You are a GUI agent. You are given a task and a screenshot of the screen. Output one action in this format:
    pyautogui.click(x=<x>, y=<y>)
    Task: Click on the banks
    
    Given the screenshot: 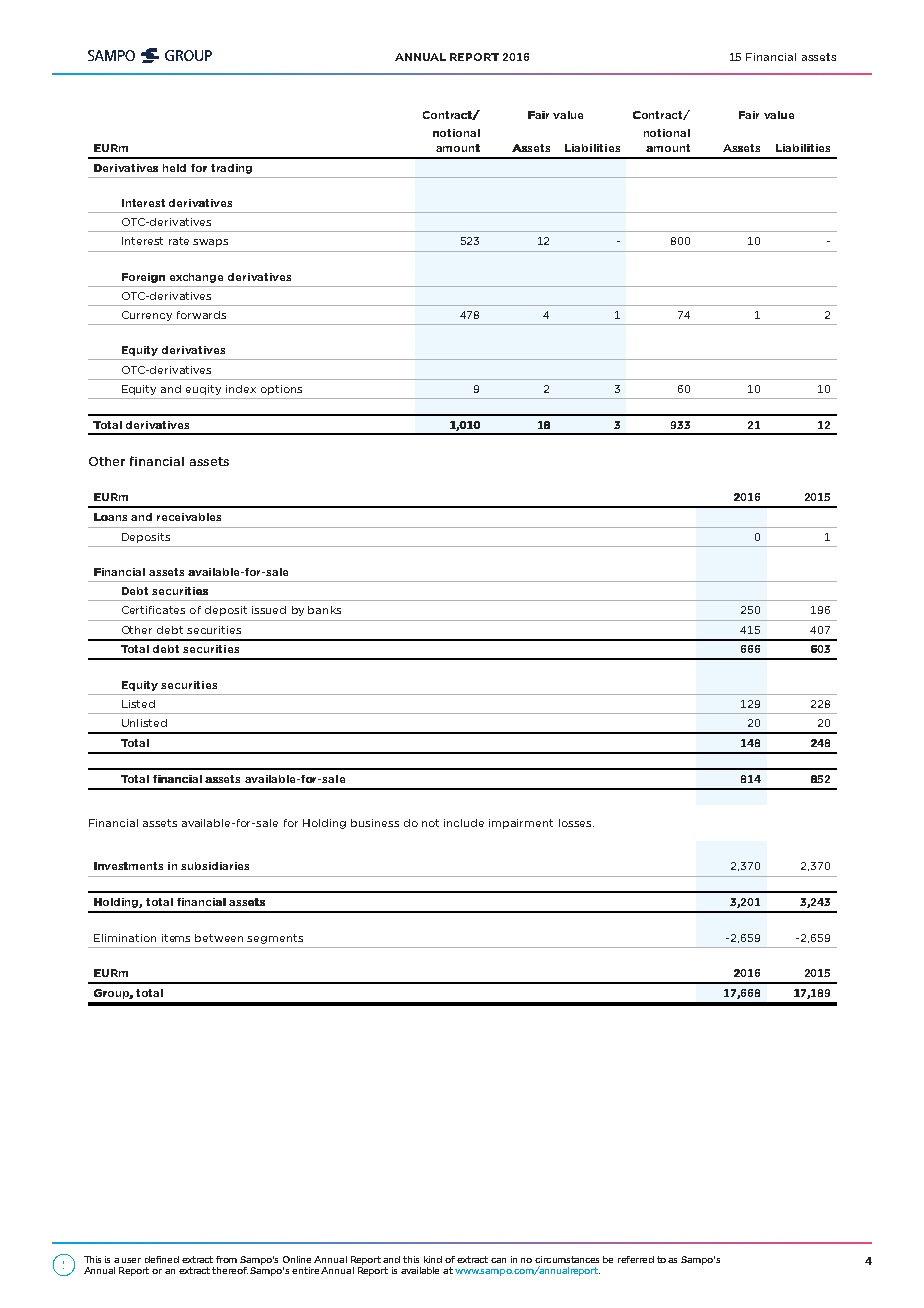 What is the action you would take?
    pyautogui.click(x=324, y=610)
